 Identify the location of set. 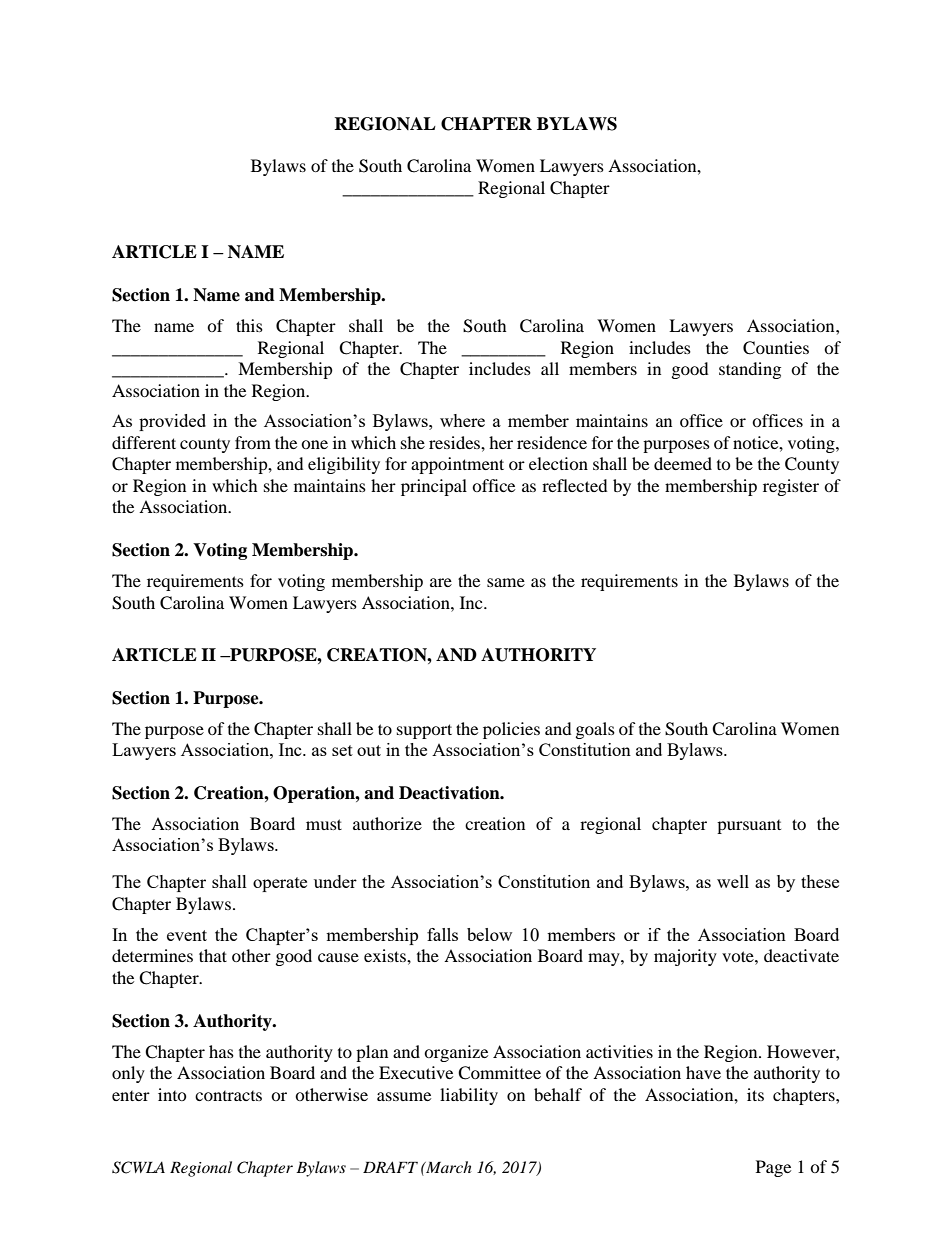
(342, 750).
